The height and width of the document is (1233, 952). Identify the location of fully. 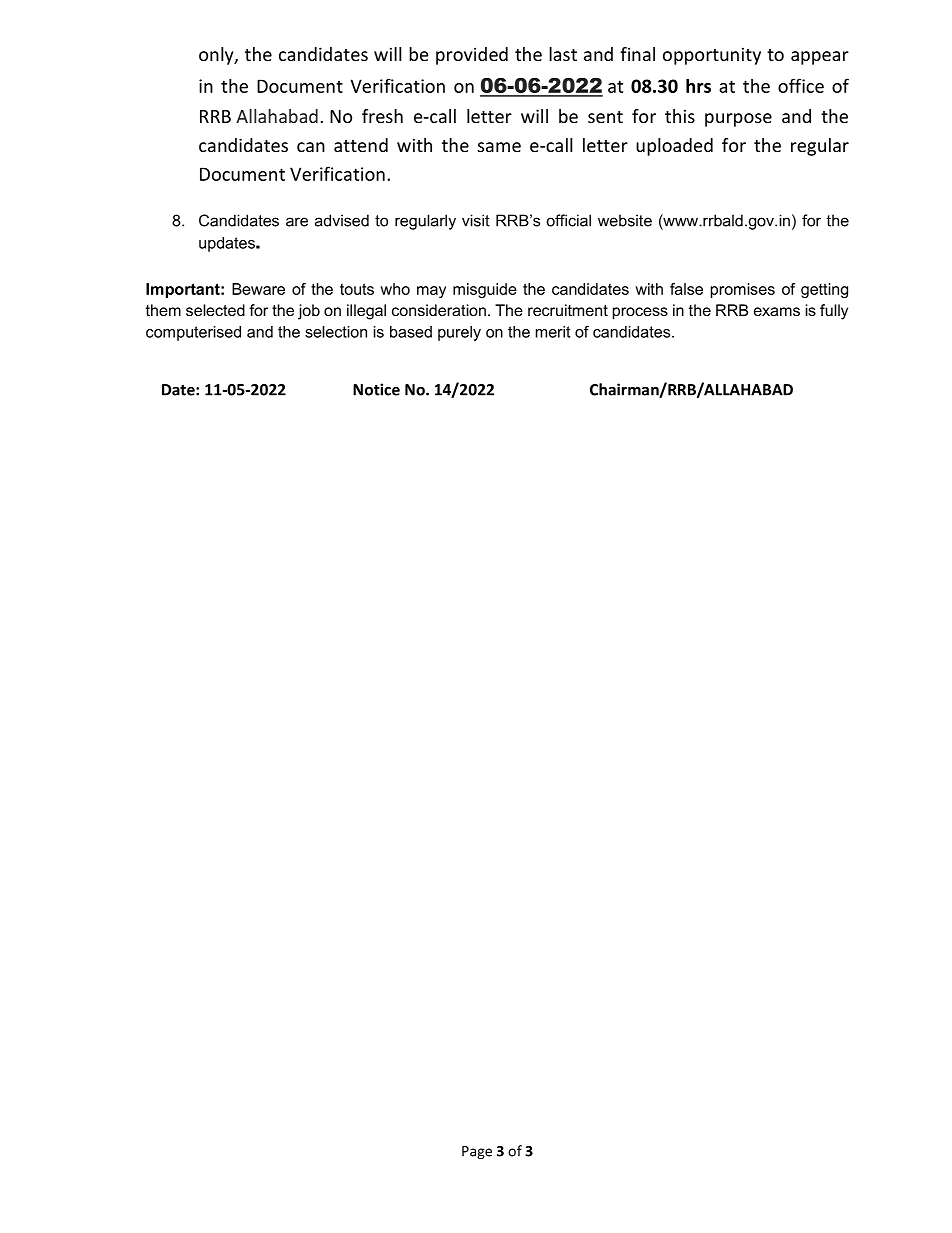
(834, 312).
